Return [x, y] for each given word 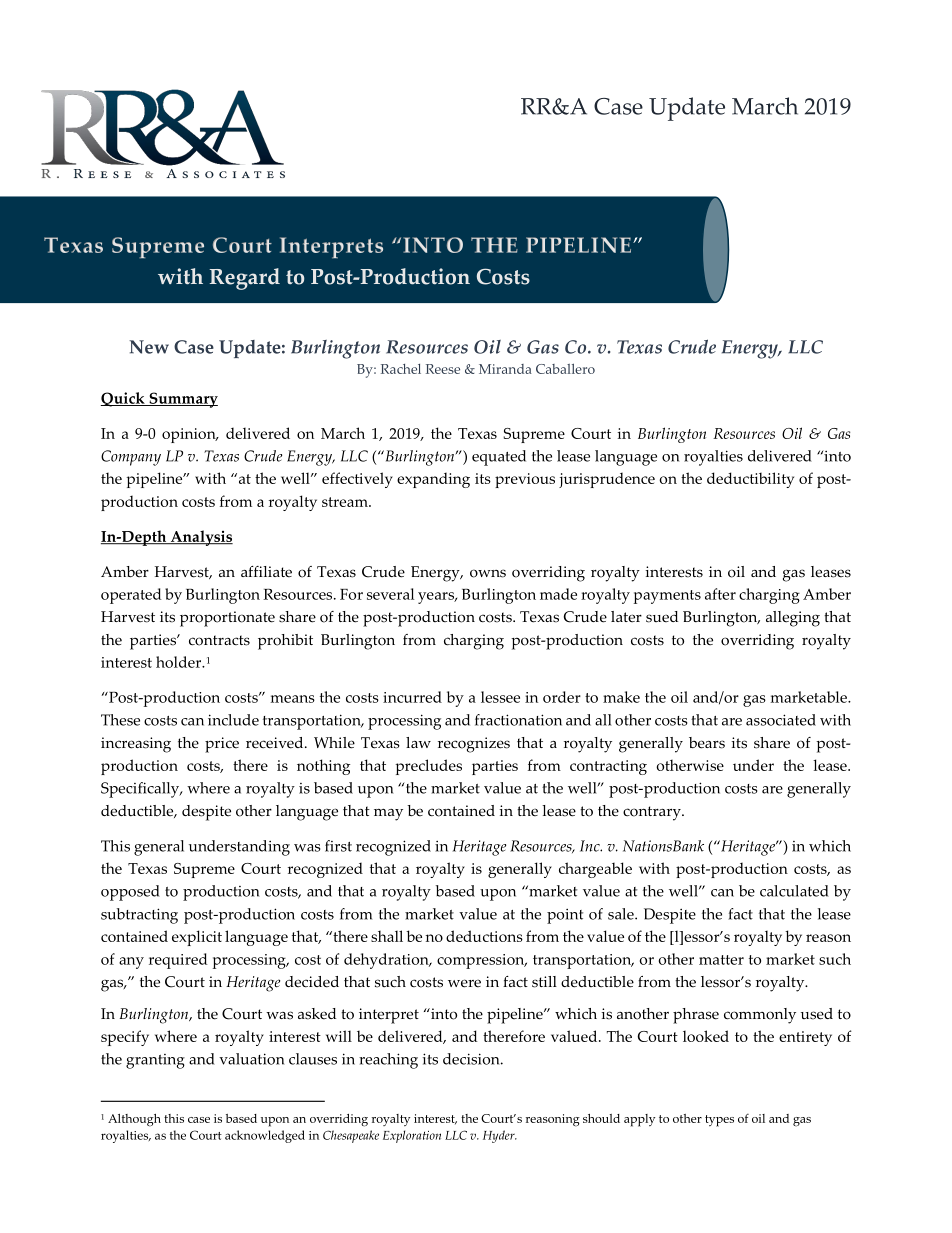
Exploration [412, 1136]
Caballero [565, 368]
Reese [443, 369]
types [719, 1121]
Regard [244, 279]
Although [134, 1120]
